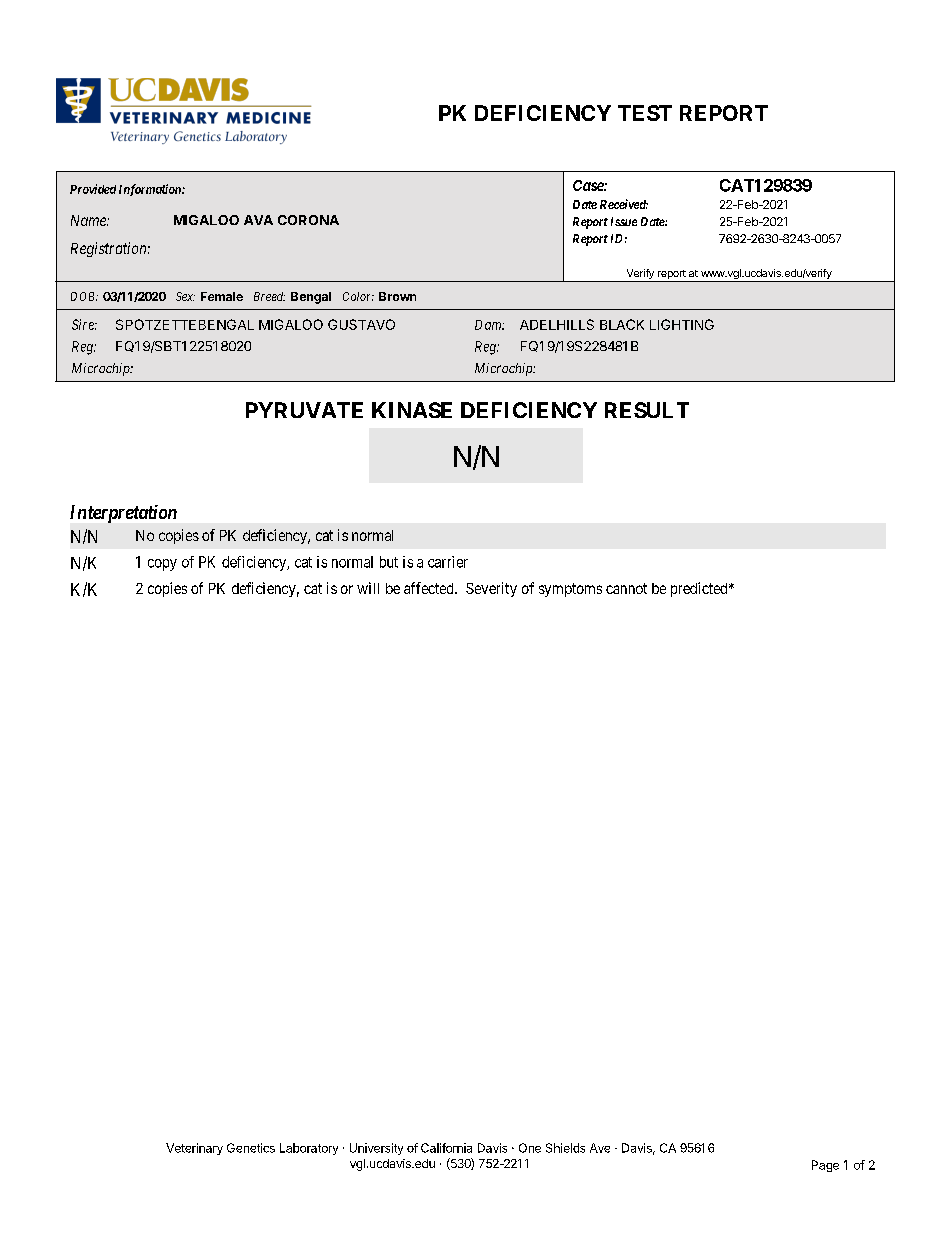 Image resolution: width=952 pixels, height=1233 pixels. I want to click on Severity, so click(491, 589).
